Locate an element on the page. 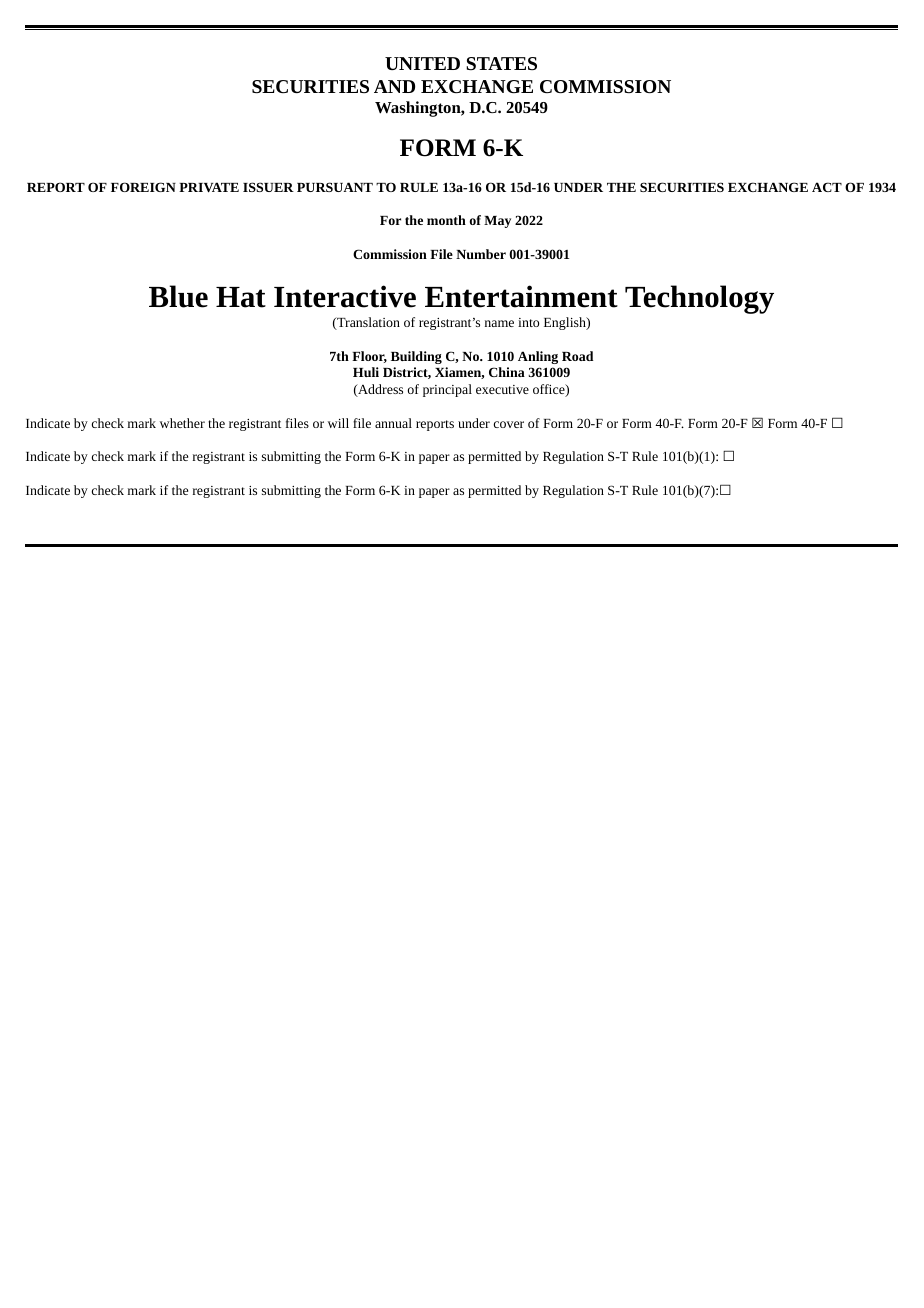  May is located at coordinates (497, 222).
